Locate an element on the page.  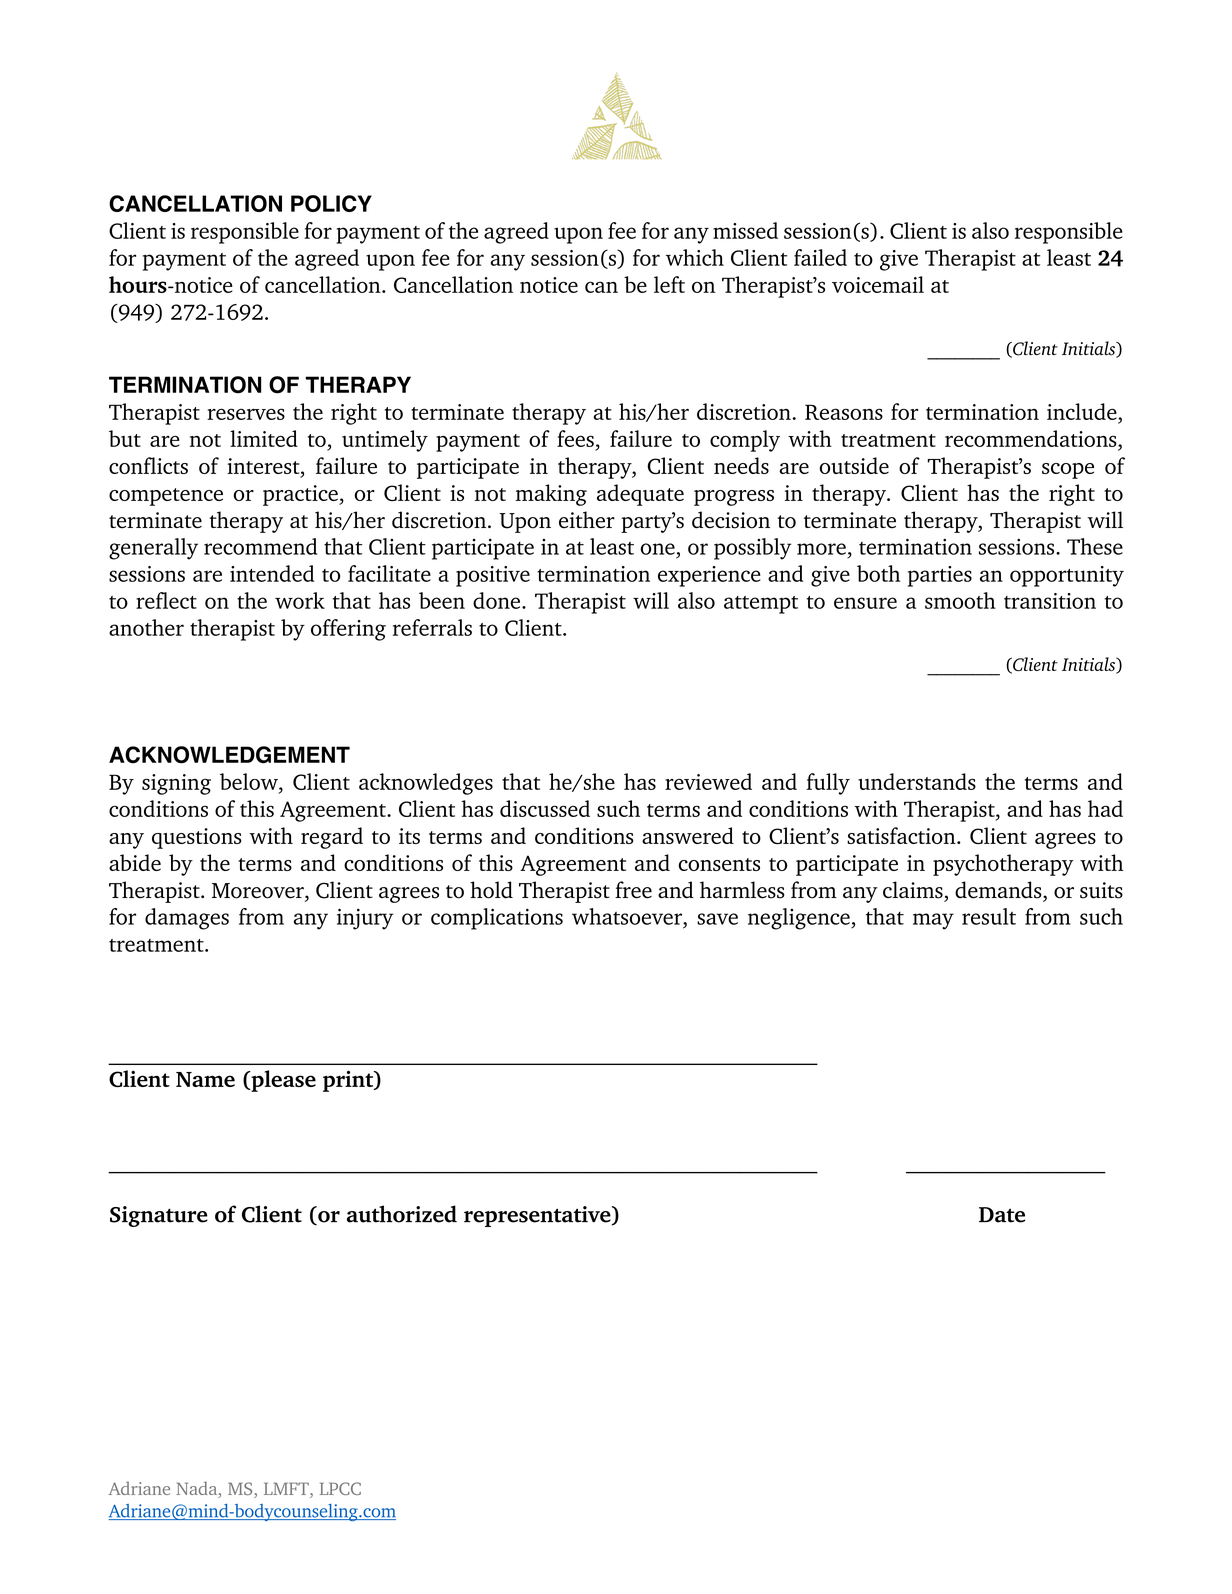
parties is located at coordinates (940, 576).
